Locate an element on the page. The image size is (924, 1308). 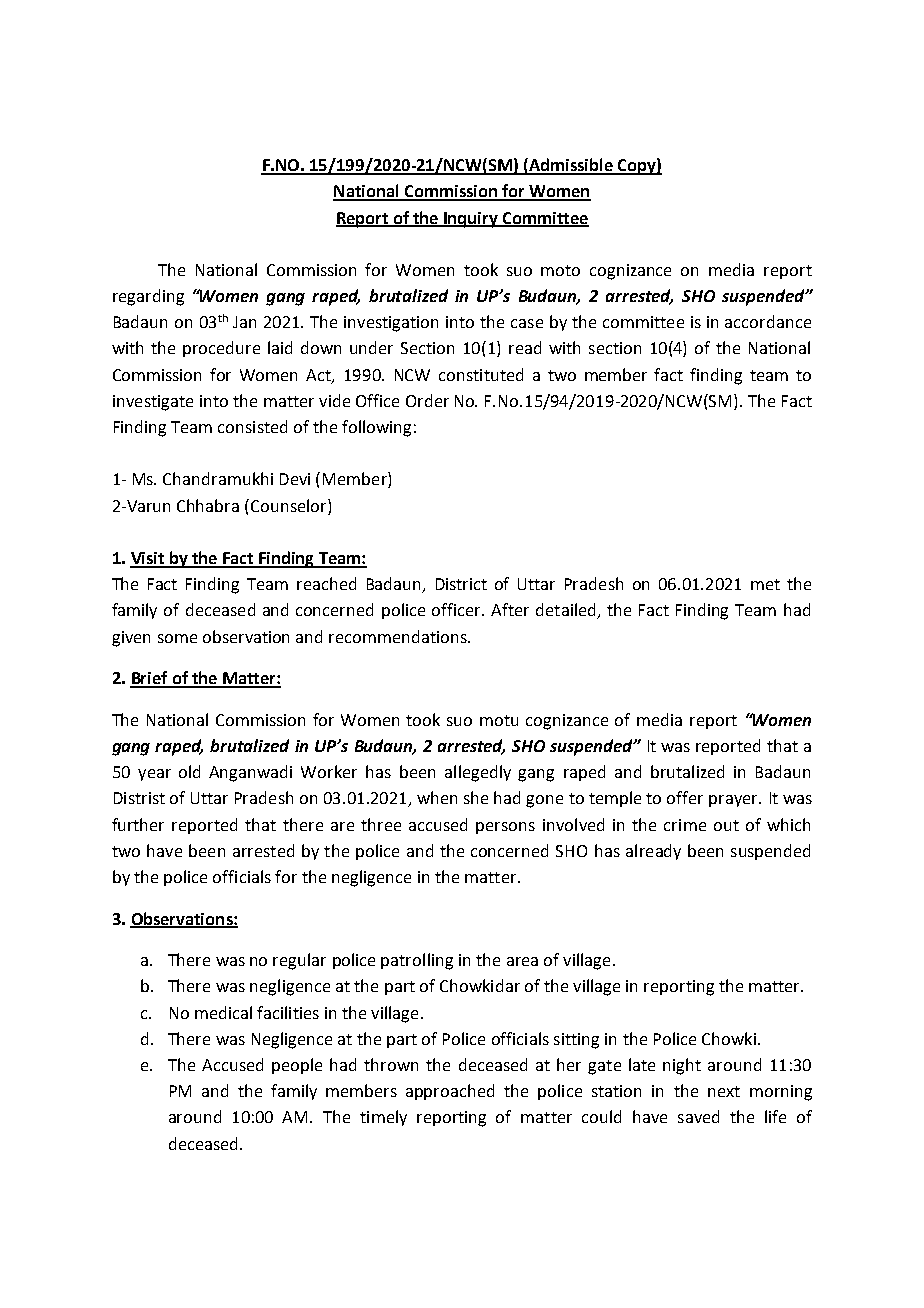
people is located at coordinates (297, 1066).
